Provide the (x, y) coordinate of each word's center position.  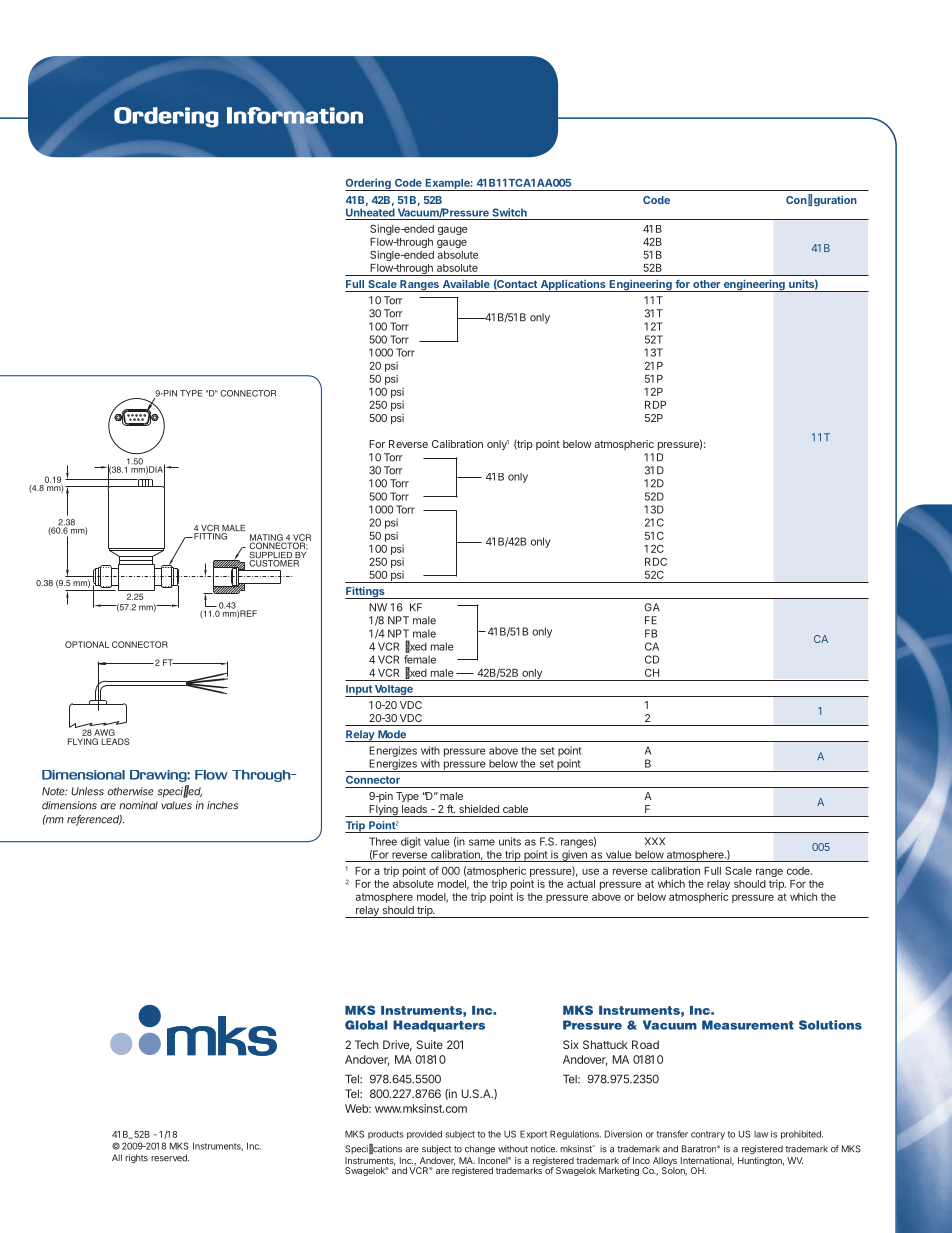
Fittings (366, 593)
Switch (509, 212)
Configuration (821, 200)
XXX (655, 841)
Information (295, 115)
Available (466, 284)
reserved (170, 1158)
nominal (138, 805)
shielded (479, 809)
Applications (573, 286)
